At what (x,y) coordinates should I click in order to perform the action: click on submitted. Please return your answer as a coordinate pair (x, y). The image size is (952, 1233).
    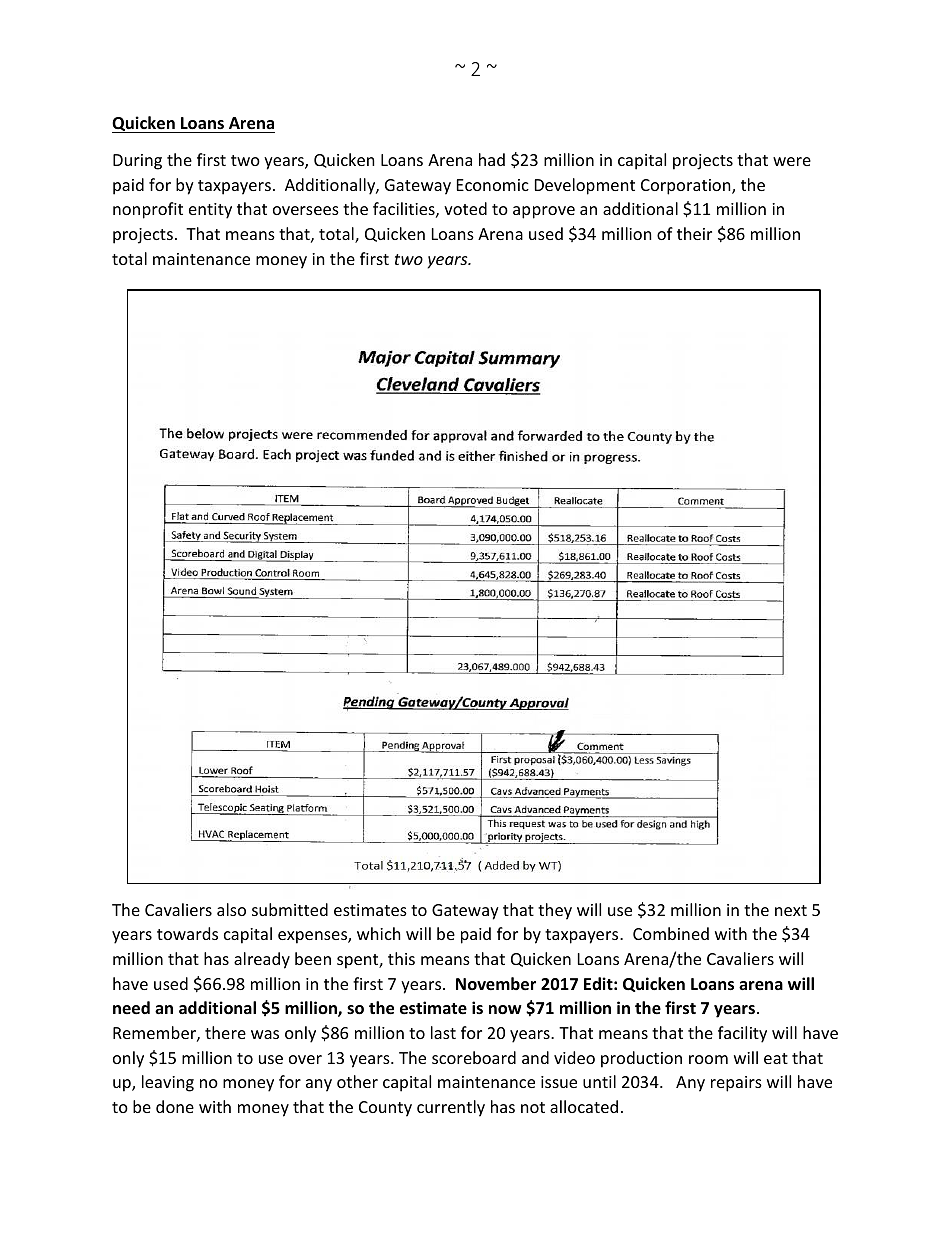
    Looking at the image, I should click on (290, 909).
